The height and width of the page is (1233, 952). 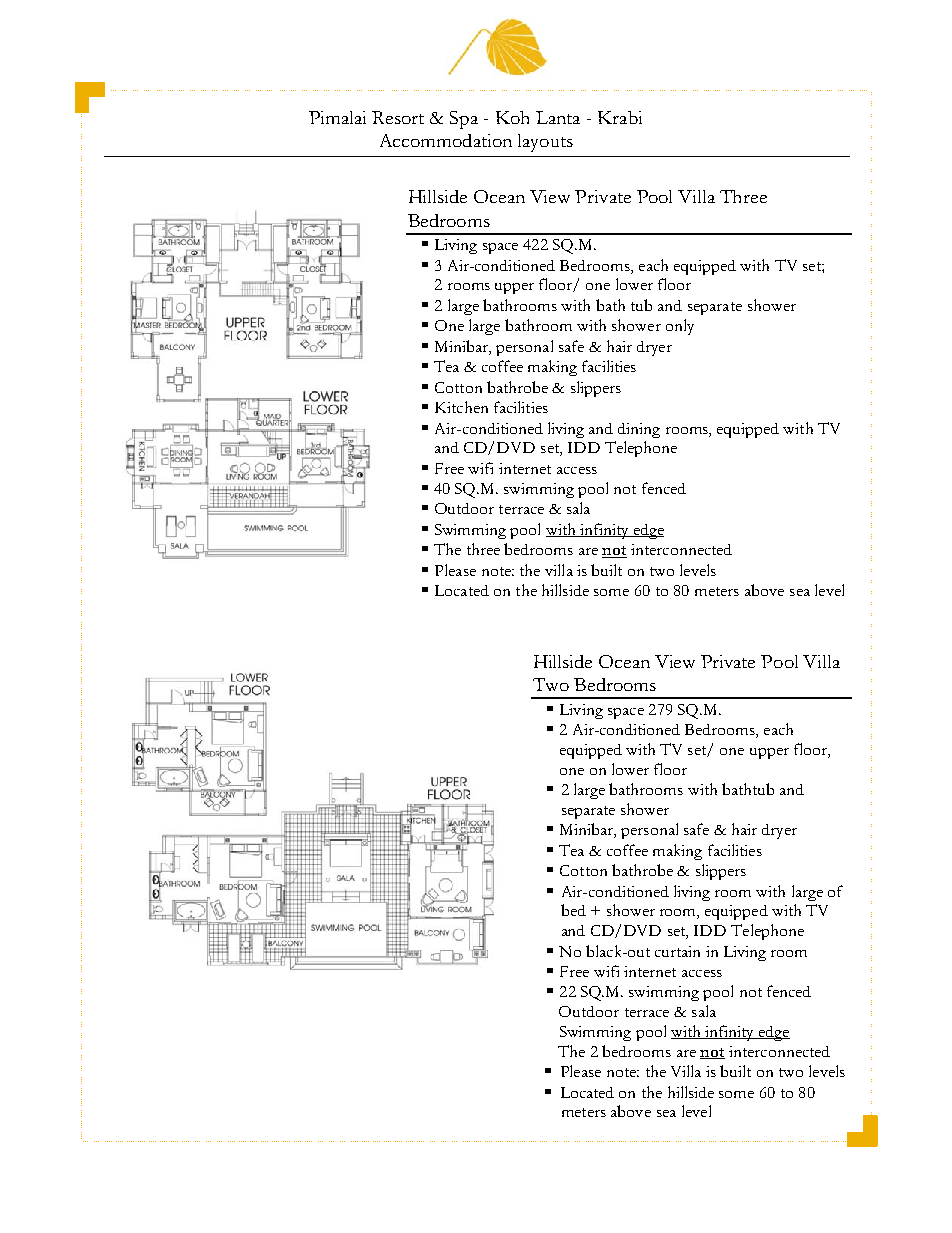 What do you see at coordinates (461, 407) in the page?
I see `Kitchen` at bounding box center [461, 407].
